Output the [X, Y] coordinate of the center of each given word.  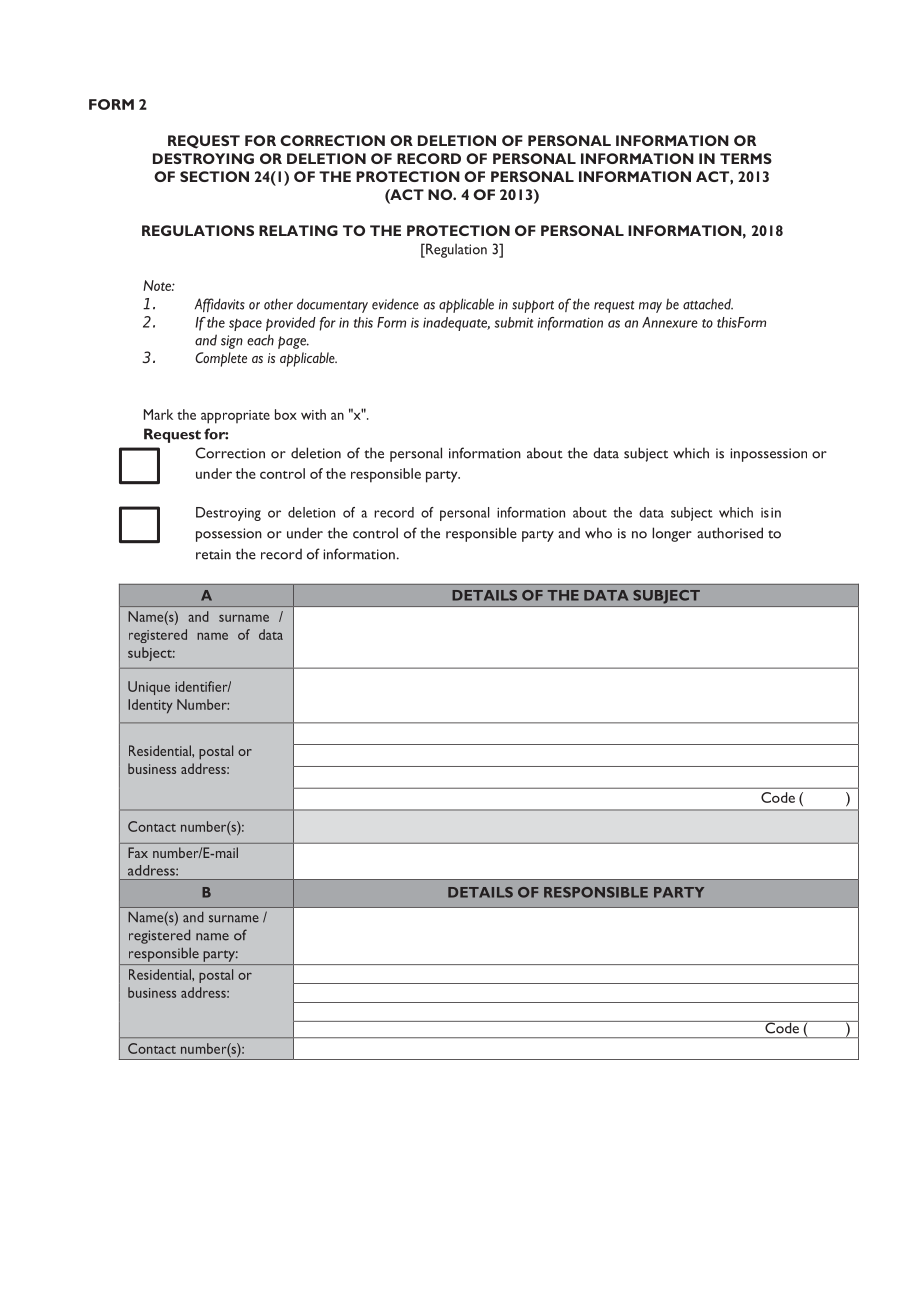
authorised [730, 533]
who [598, 533]
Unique [149, 688]
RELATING [298, 230]
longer [672, 534]
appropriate [235, 417]
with [313, 414]
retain [213, 554]
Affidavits [220, 305]
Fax [138, 852]
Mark [158, 414]
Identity [150, 706]
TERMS [746, 158]
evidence [395, 304]
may [650, 307]
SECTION [214, 176]
